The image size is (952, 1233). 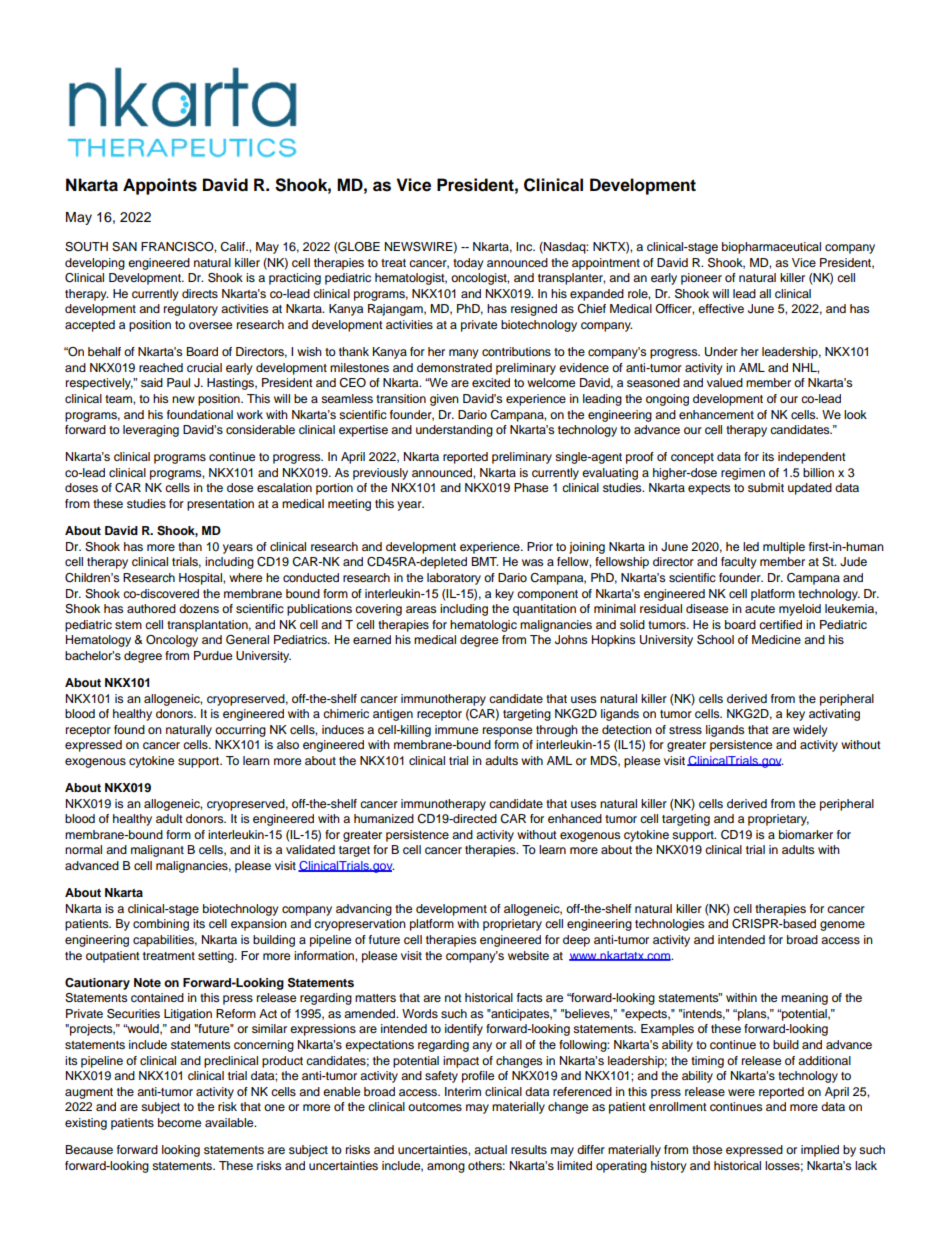 I want to click on actual, so click(x=490, y=1149).
